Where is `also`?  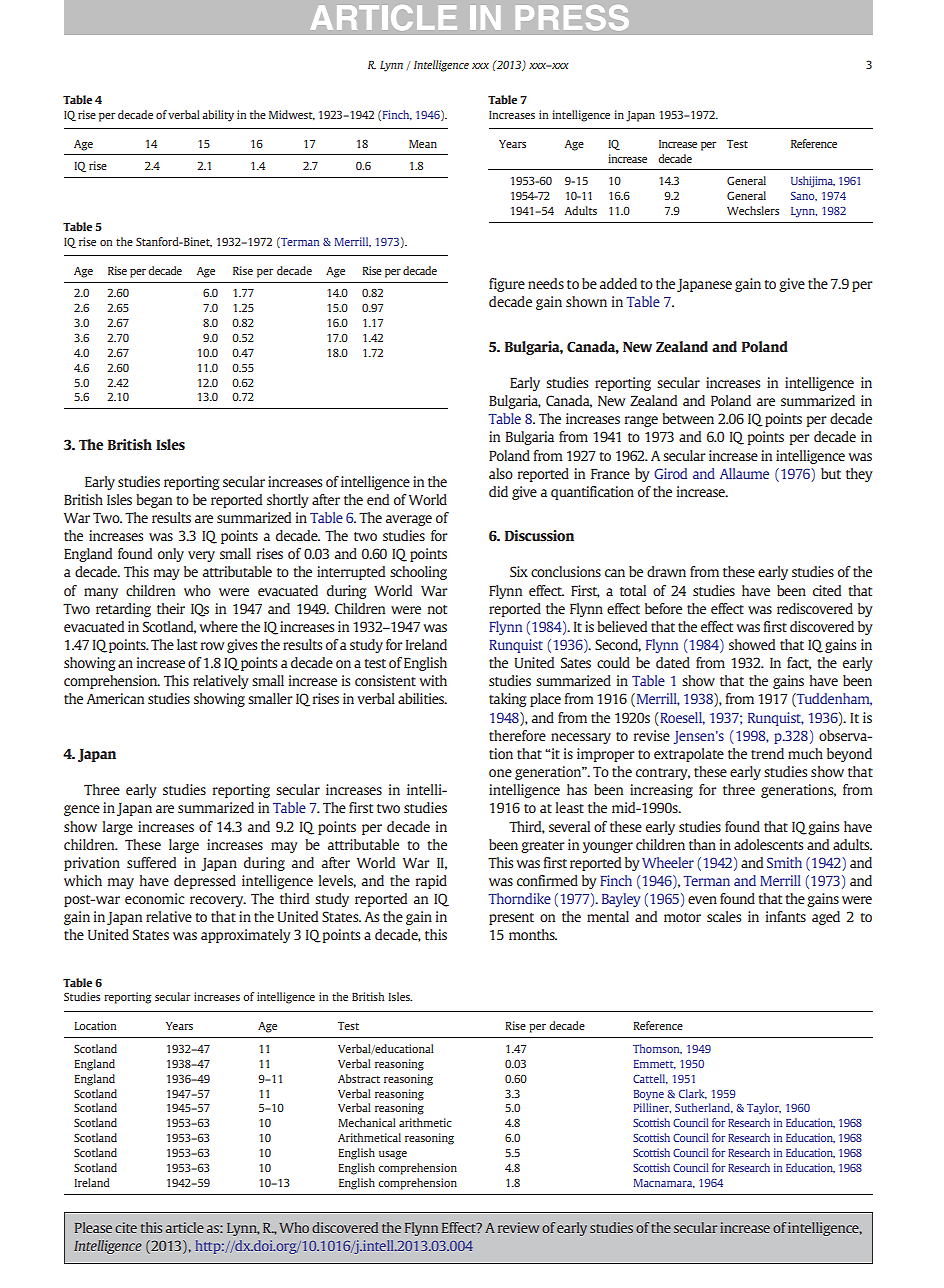 also is located at coordinates (501, 473).
